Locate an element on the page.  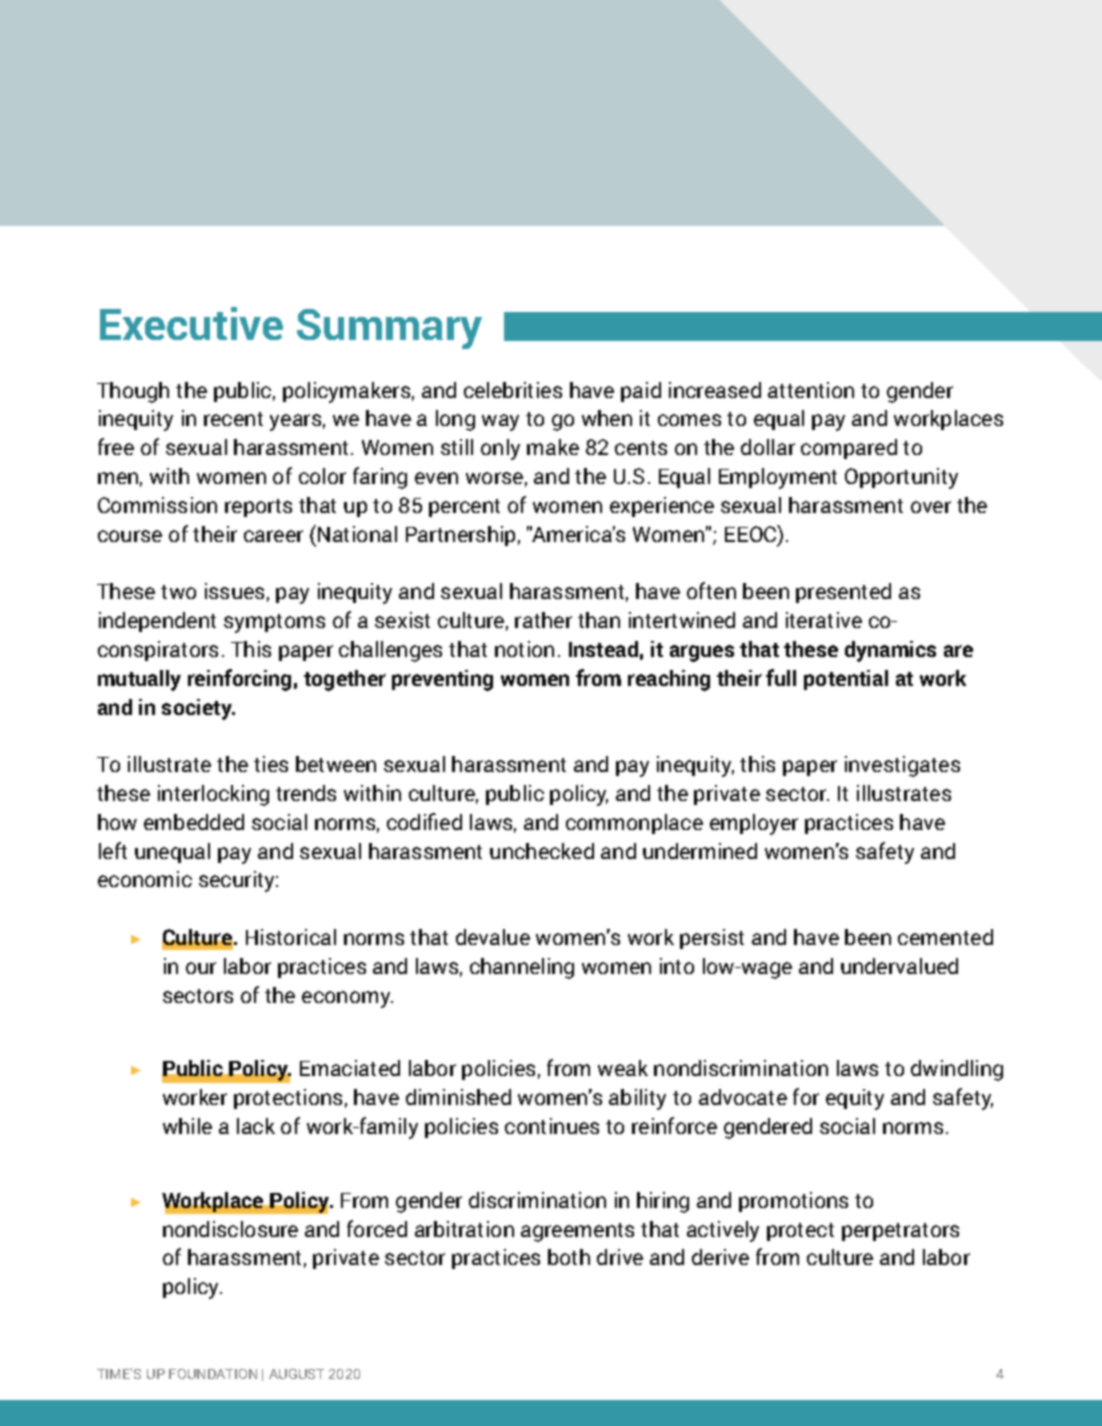
employer is located at coordinates (754, 824).
